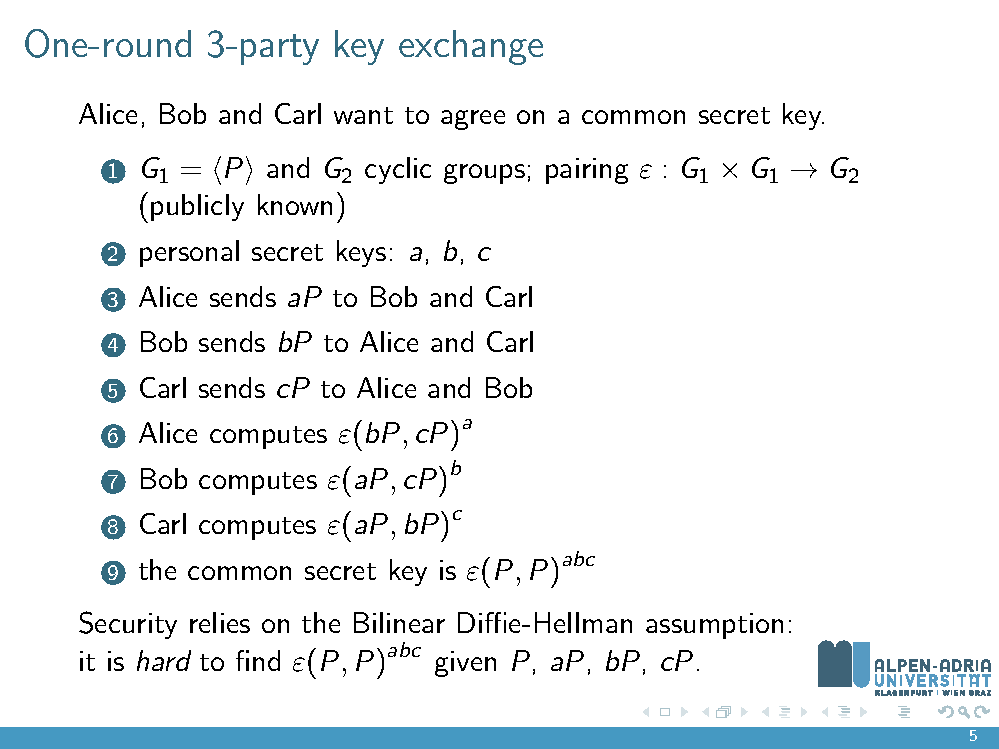 This image has height=749, width=999. I want to click on hard, so click(164, 660).
